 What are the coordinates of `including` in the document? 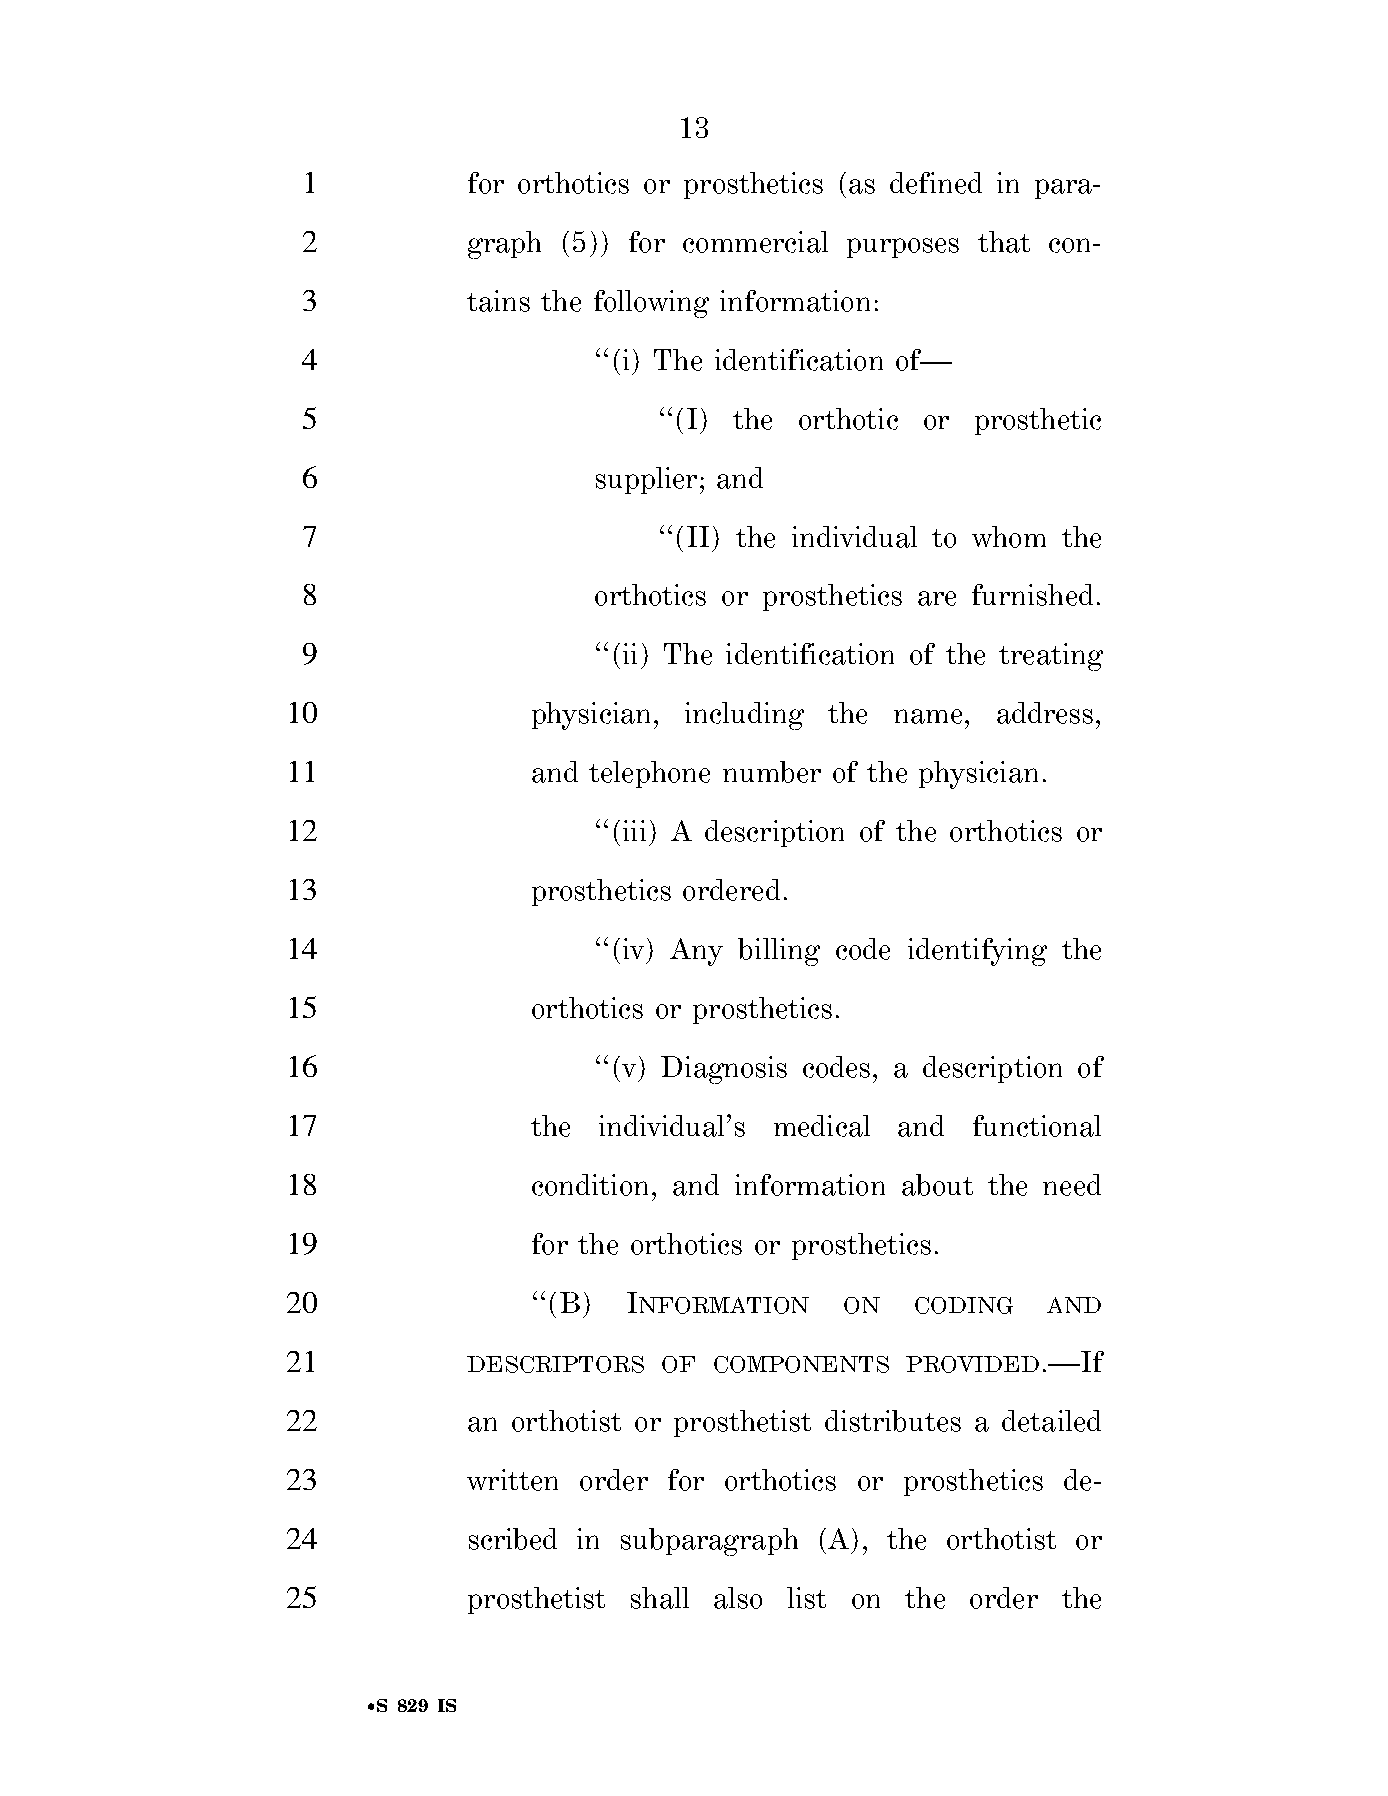 It's located at (744, 716).
